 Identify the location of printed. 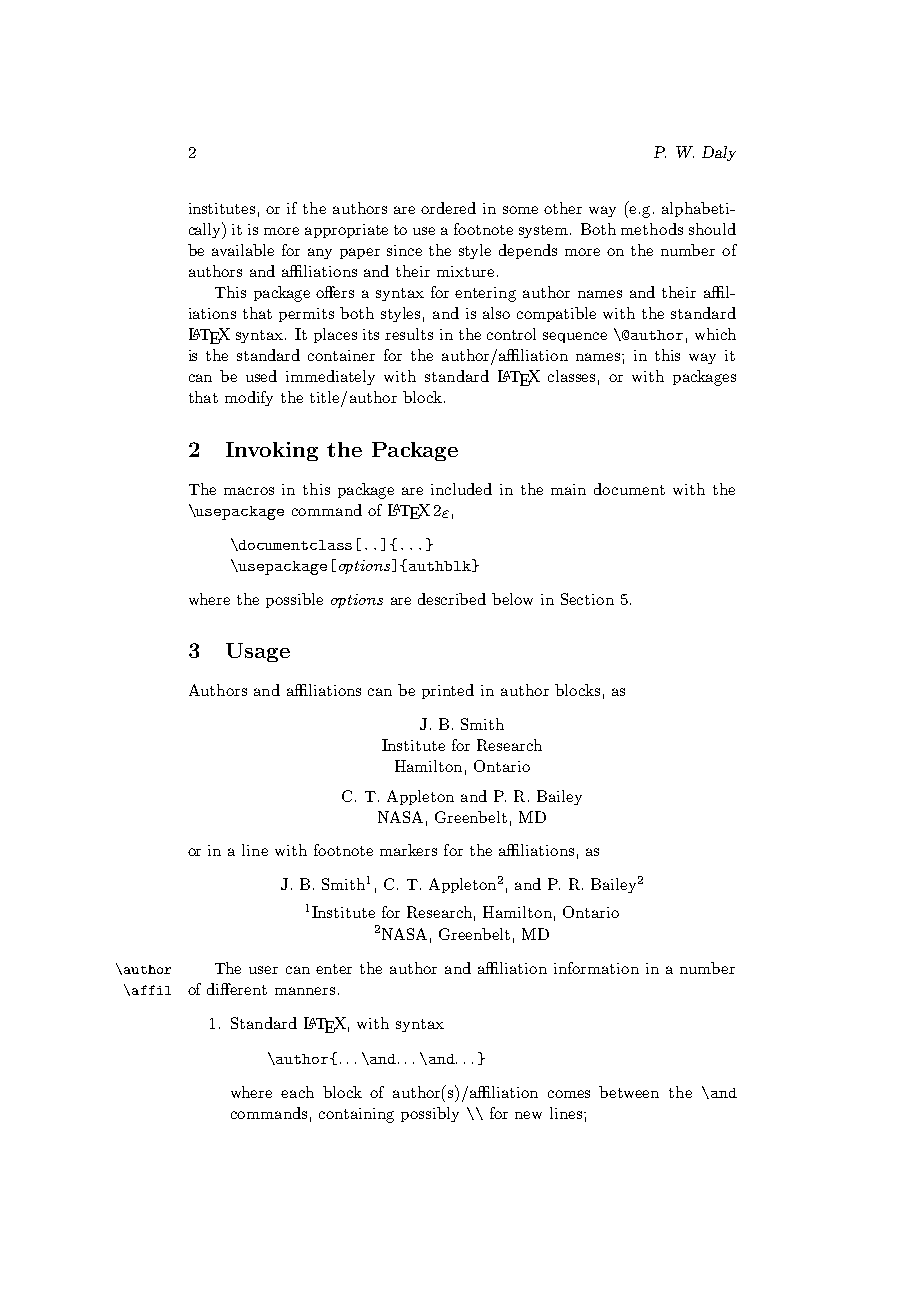
(448, 691).
